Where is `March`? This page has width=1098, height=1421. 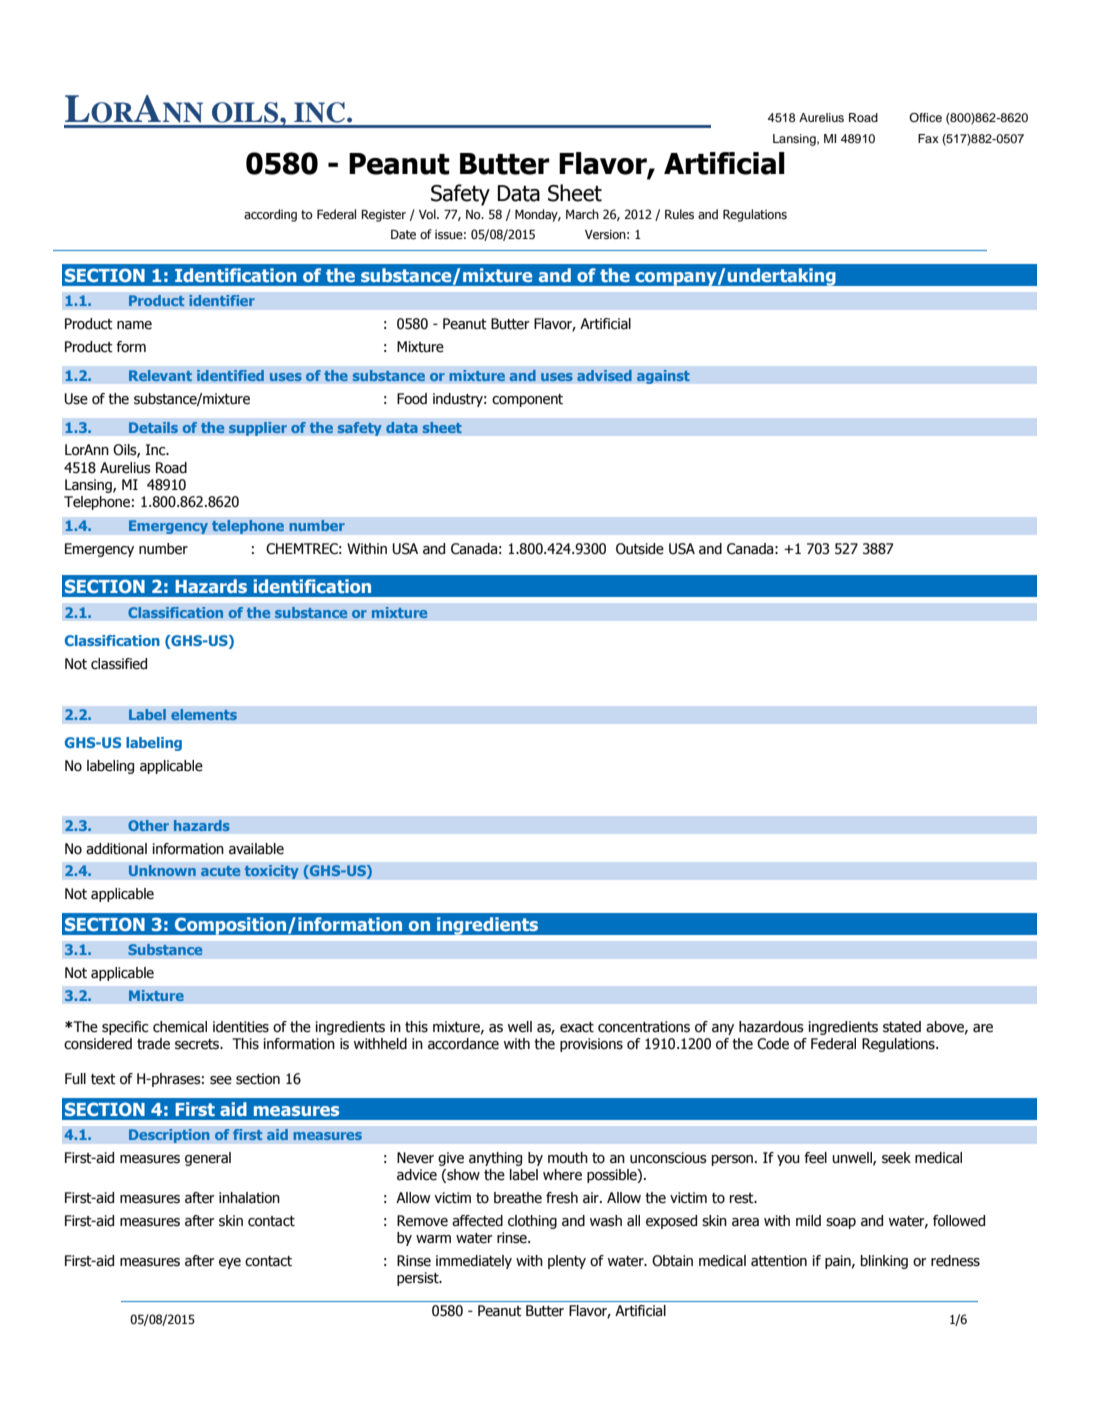
March is located at coordinates (582, 214).
